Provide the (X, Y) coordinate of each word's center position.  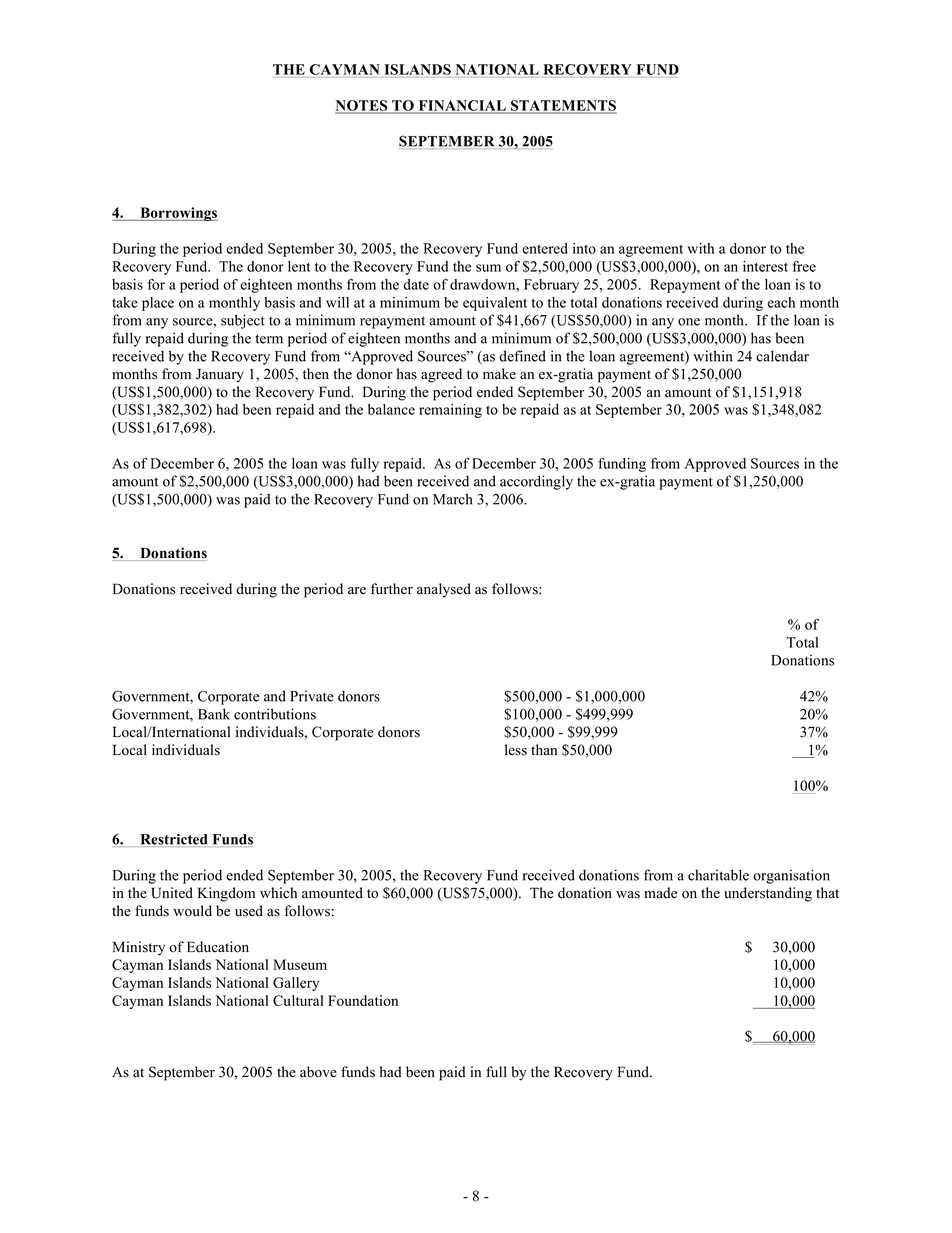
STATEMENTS (563, 106)
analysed (444, 590)
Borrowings (178, 214)
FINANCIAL (462, 106)
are (357, 591)
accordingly (536, 482)
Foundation (363, 1000)
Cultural (298, 1000)
